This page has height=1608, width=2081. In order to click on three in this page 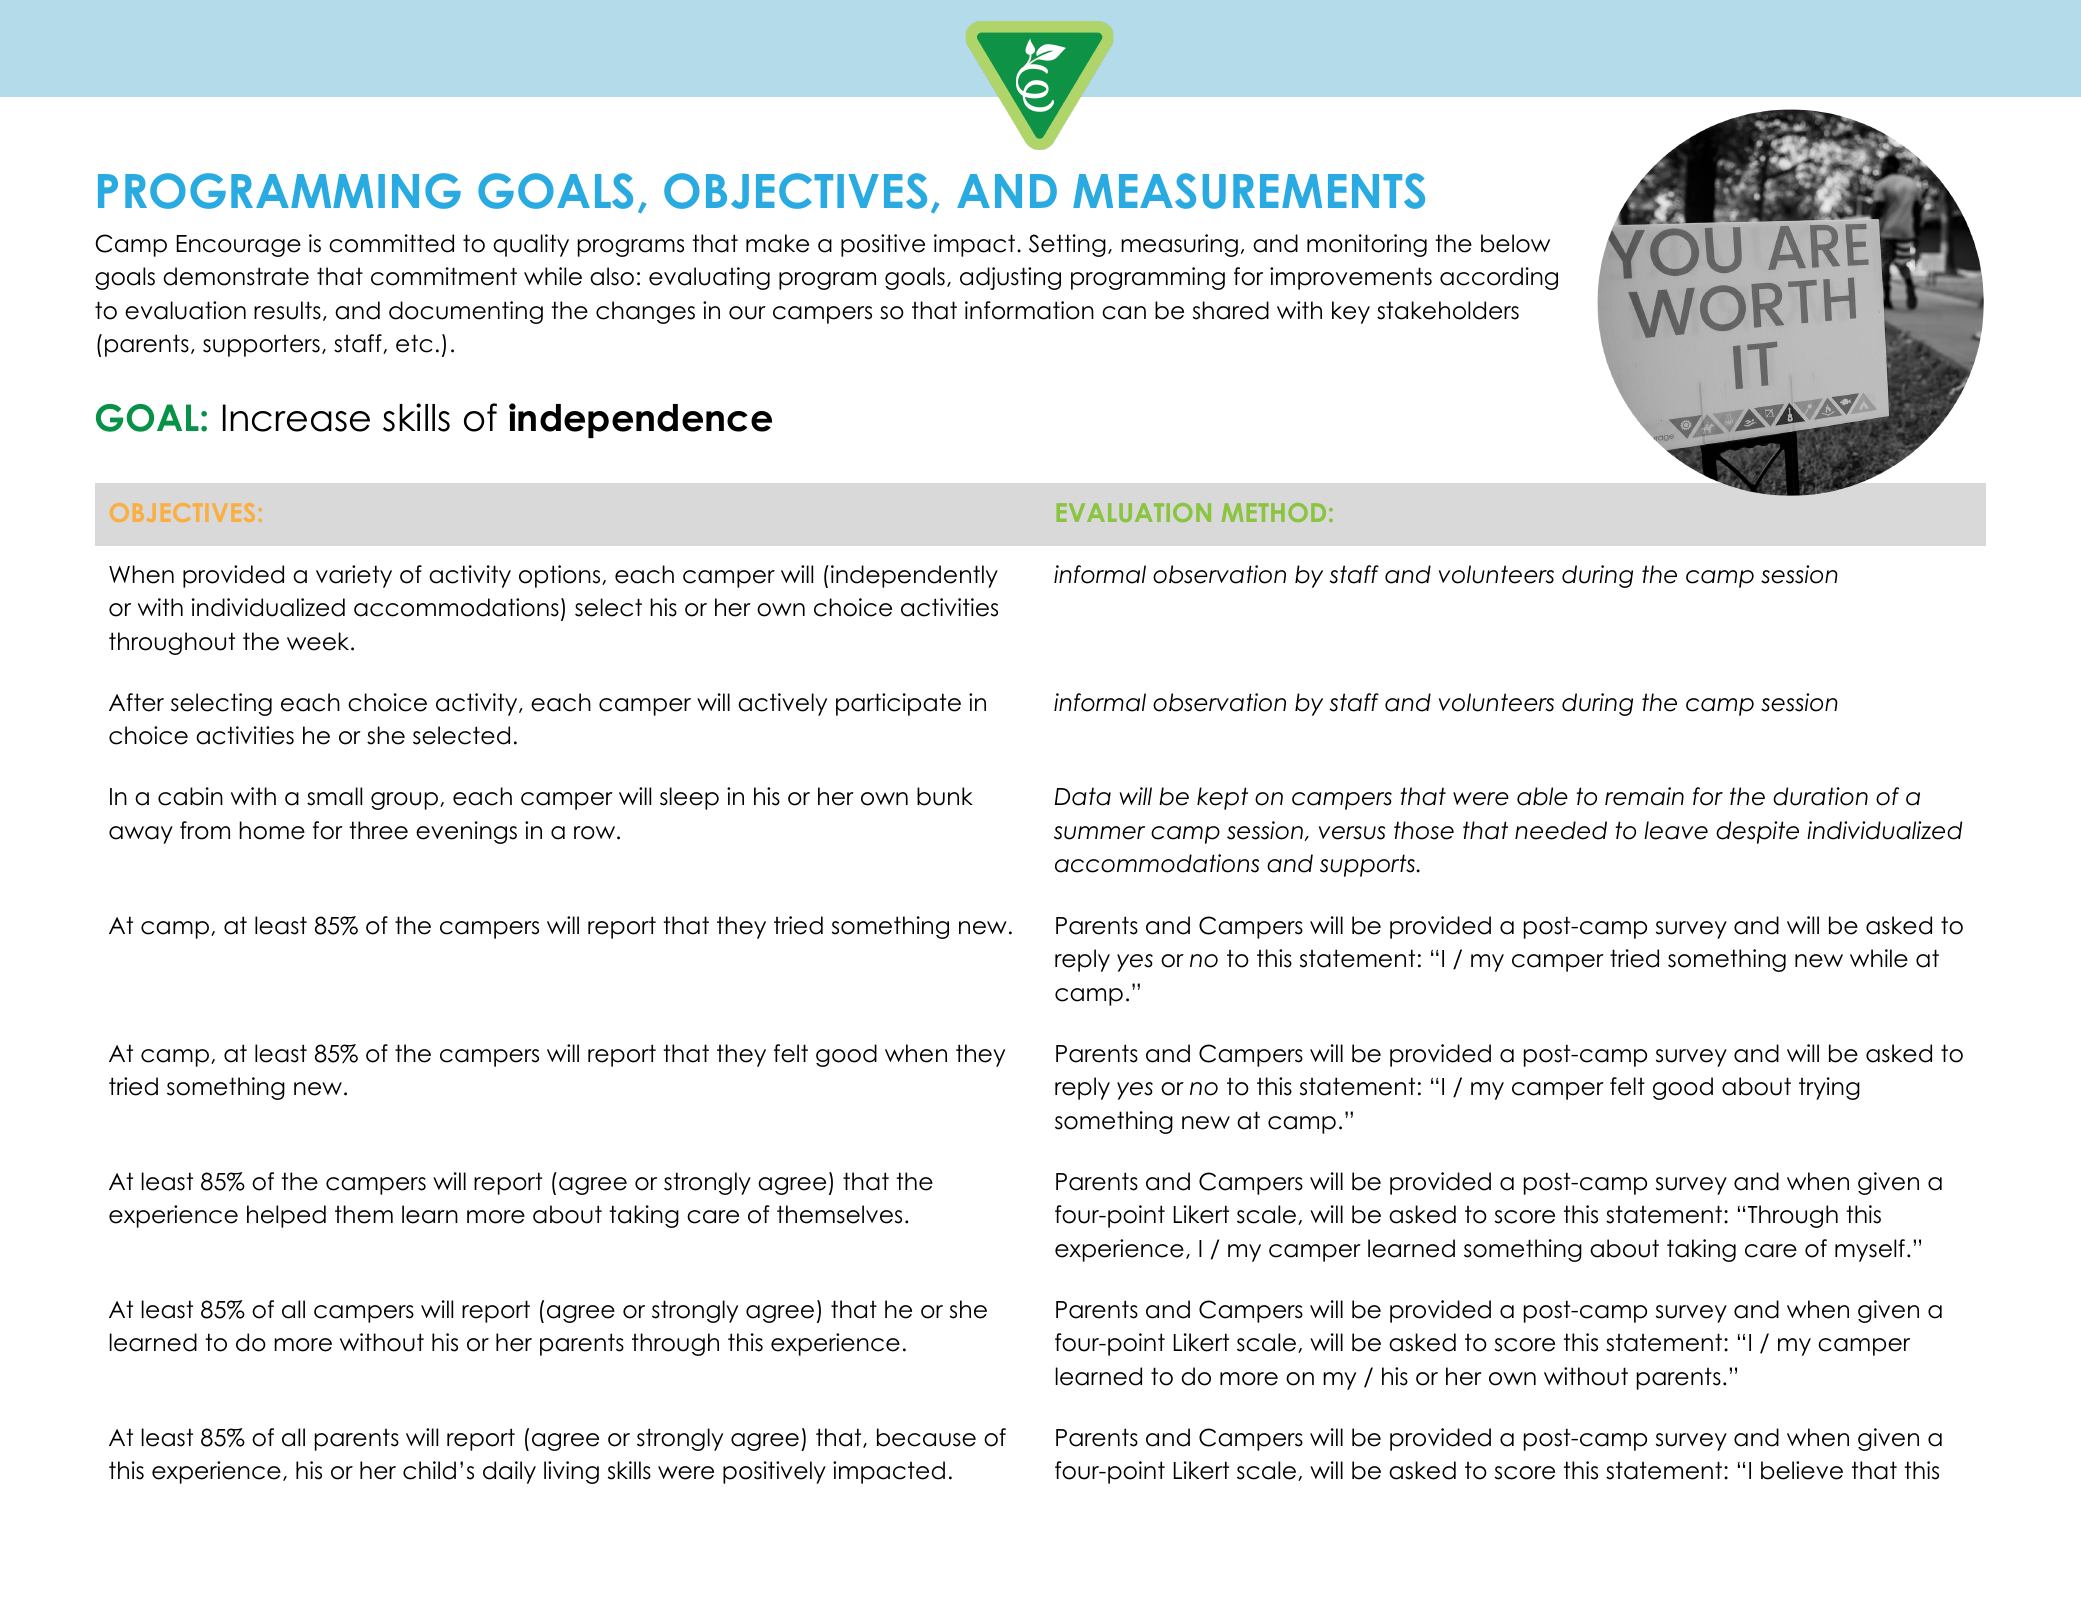, I will do `click(378, 830)`.
